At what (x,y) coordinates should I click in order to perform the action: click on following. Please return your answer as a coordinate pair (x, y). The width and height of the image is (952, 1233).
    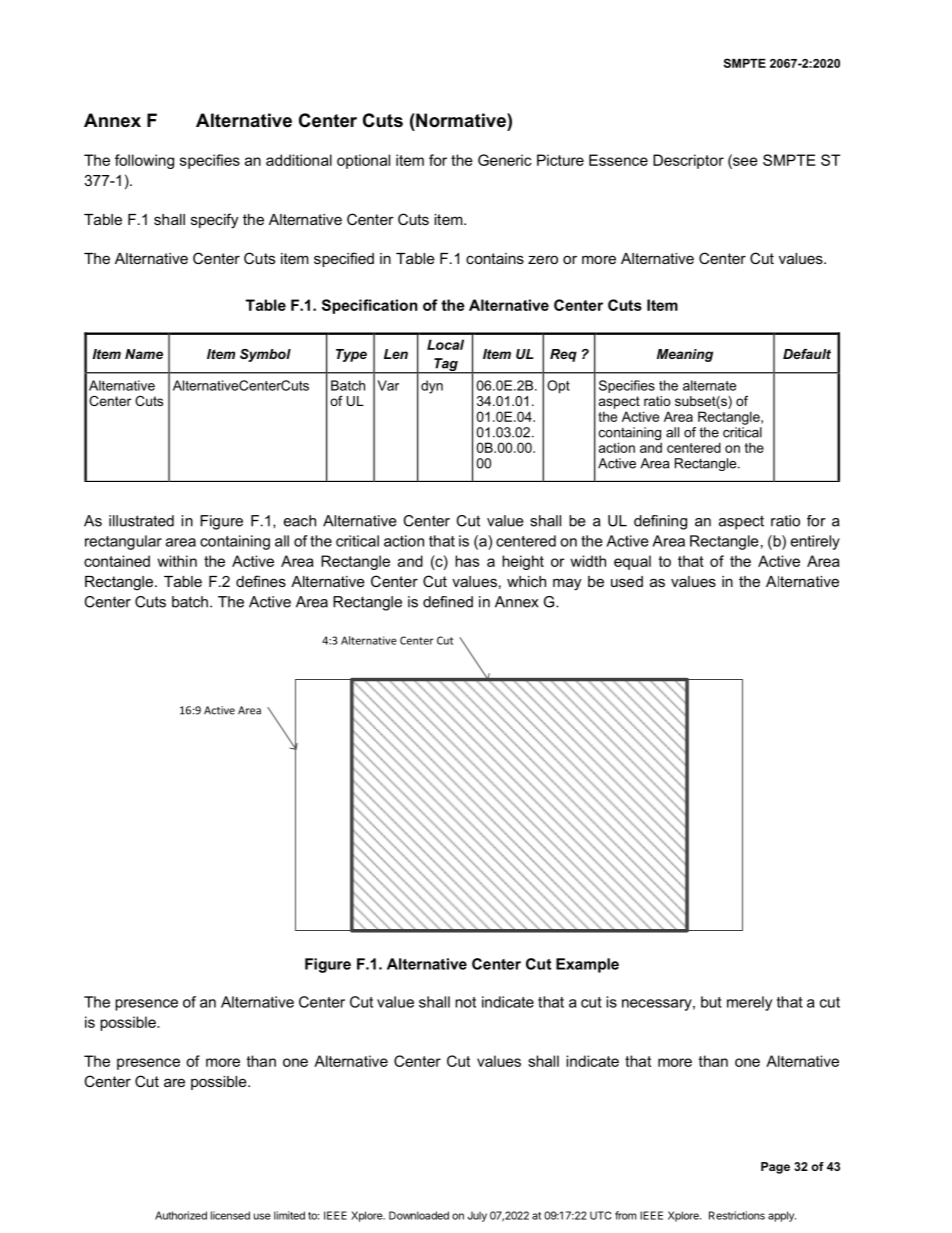
    Looking at the image, I should click on (144, 161).
